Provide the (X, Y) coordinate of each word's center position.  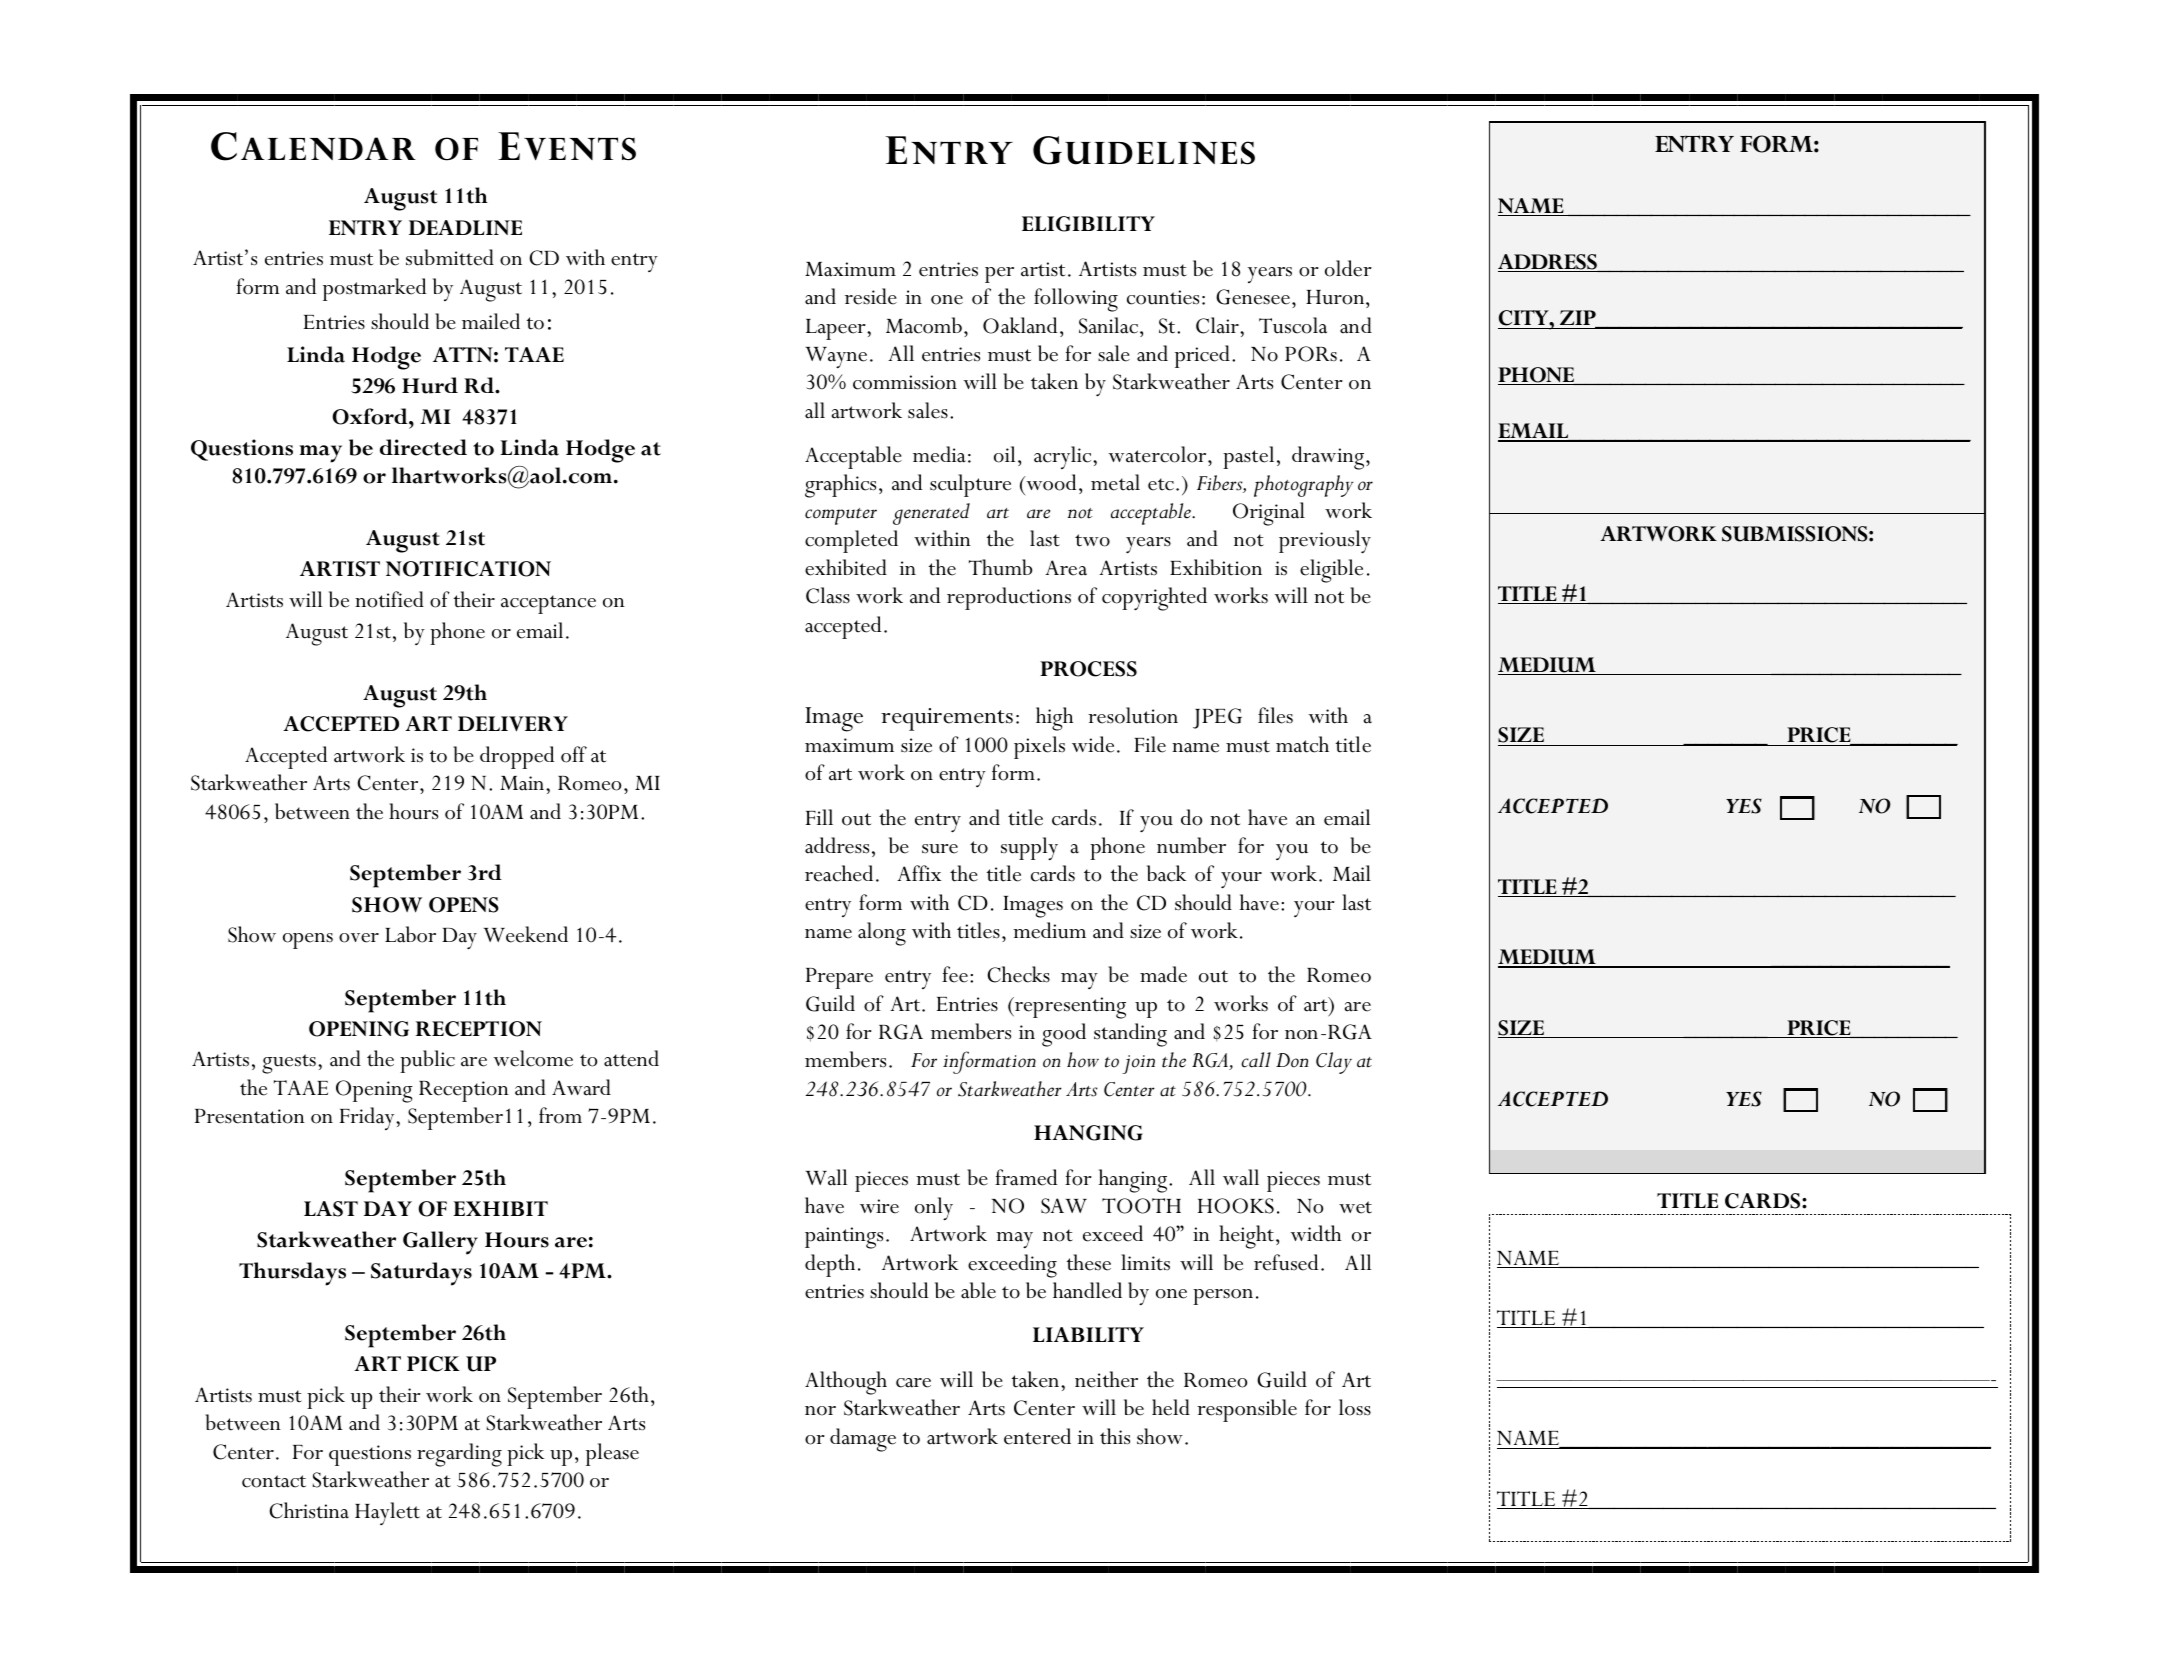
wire (879, 1206)
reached (839, 873)
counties (1163, 297)
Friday (368, 1118)
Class (828, 595)
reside (871, 296)
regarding (459, 1455)
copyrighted (1154, 599)
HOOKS (1236, 1206)
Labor (410, 934)
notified (389, 599)
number (1191, 845)
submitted (450, 257)
